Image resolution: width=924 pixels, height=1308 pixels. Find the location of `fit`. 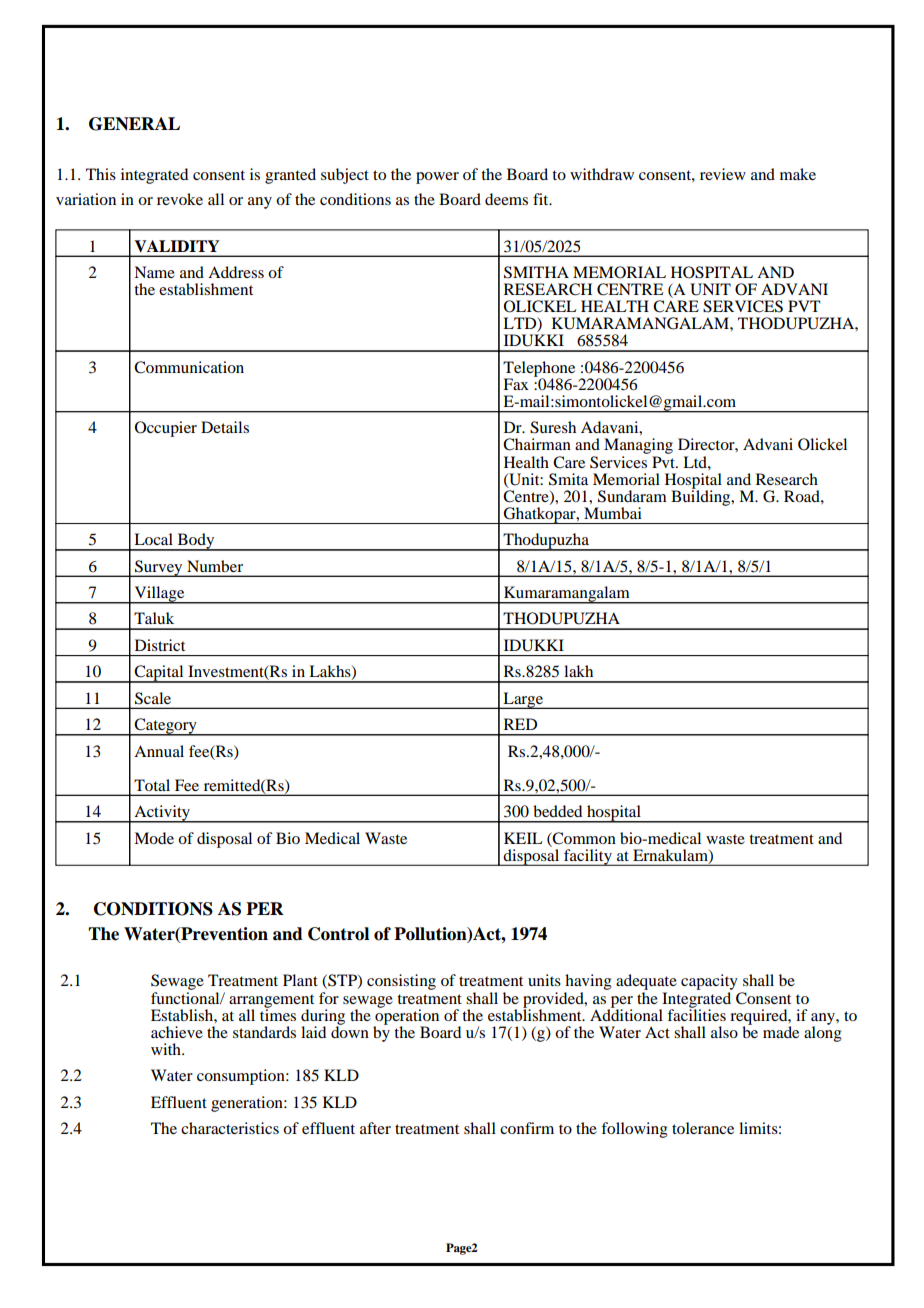

fit is located at coordinates (542, 199).
